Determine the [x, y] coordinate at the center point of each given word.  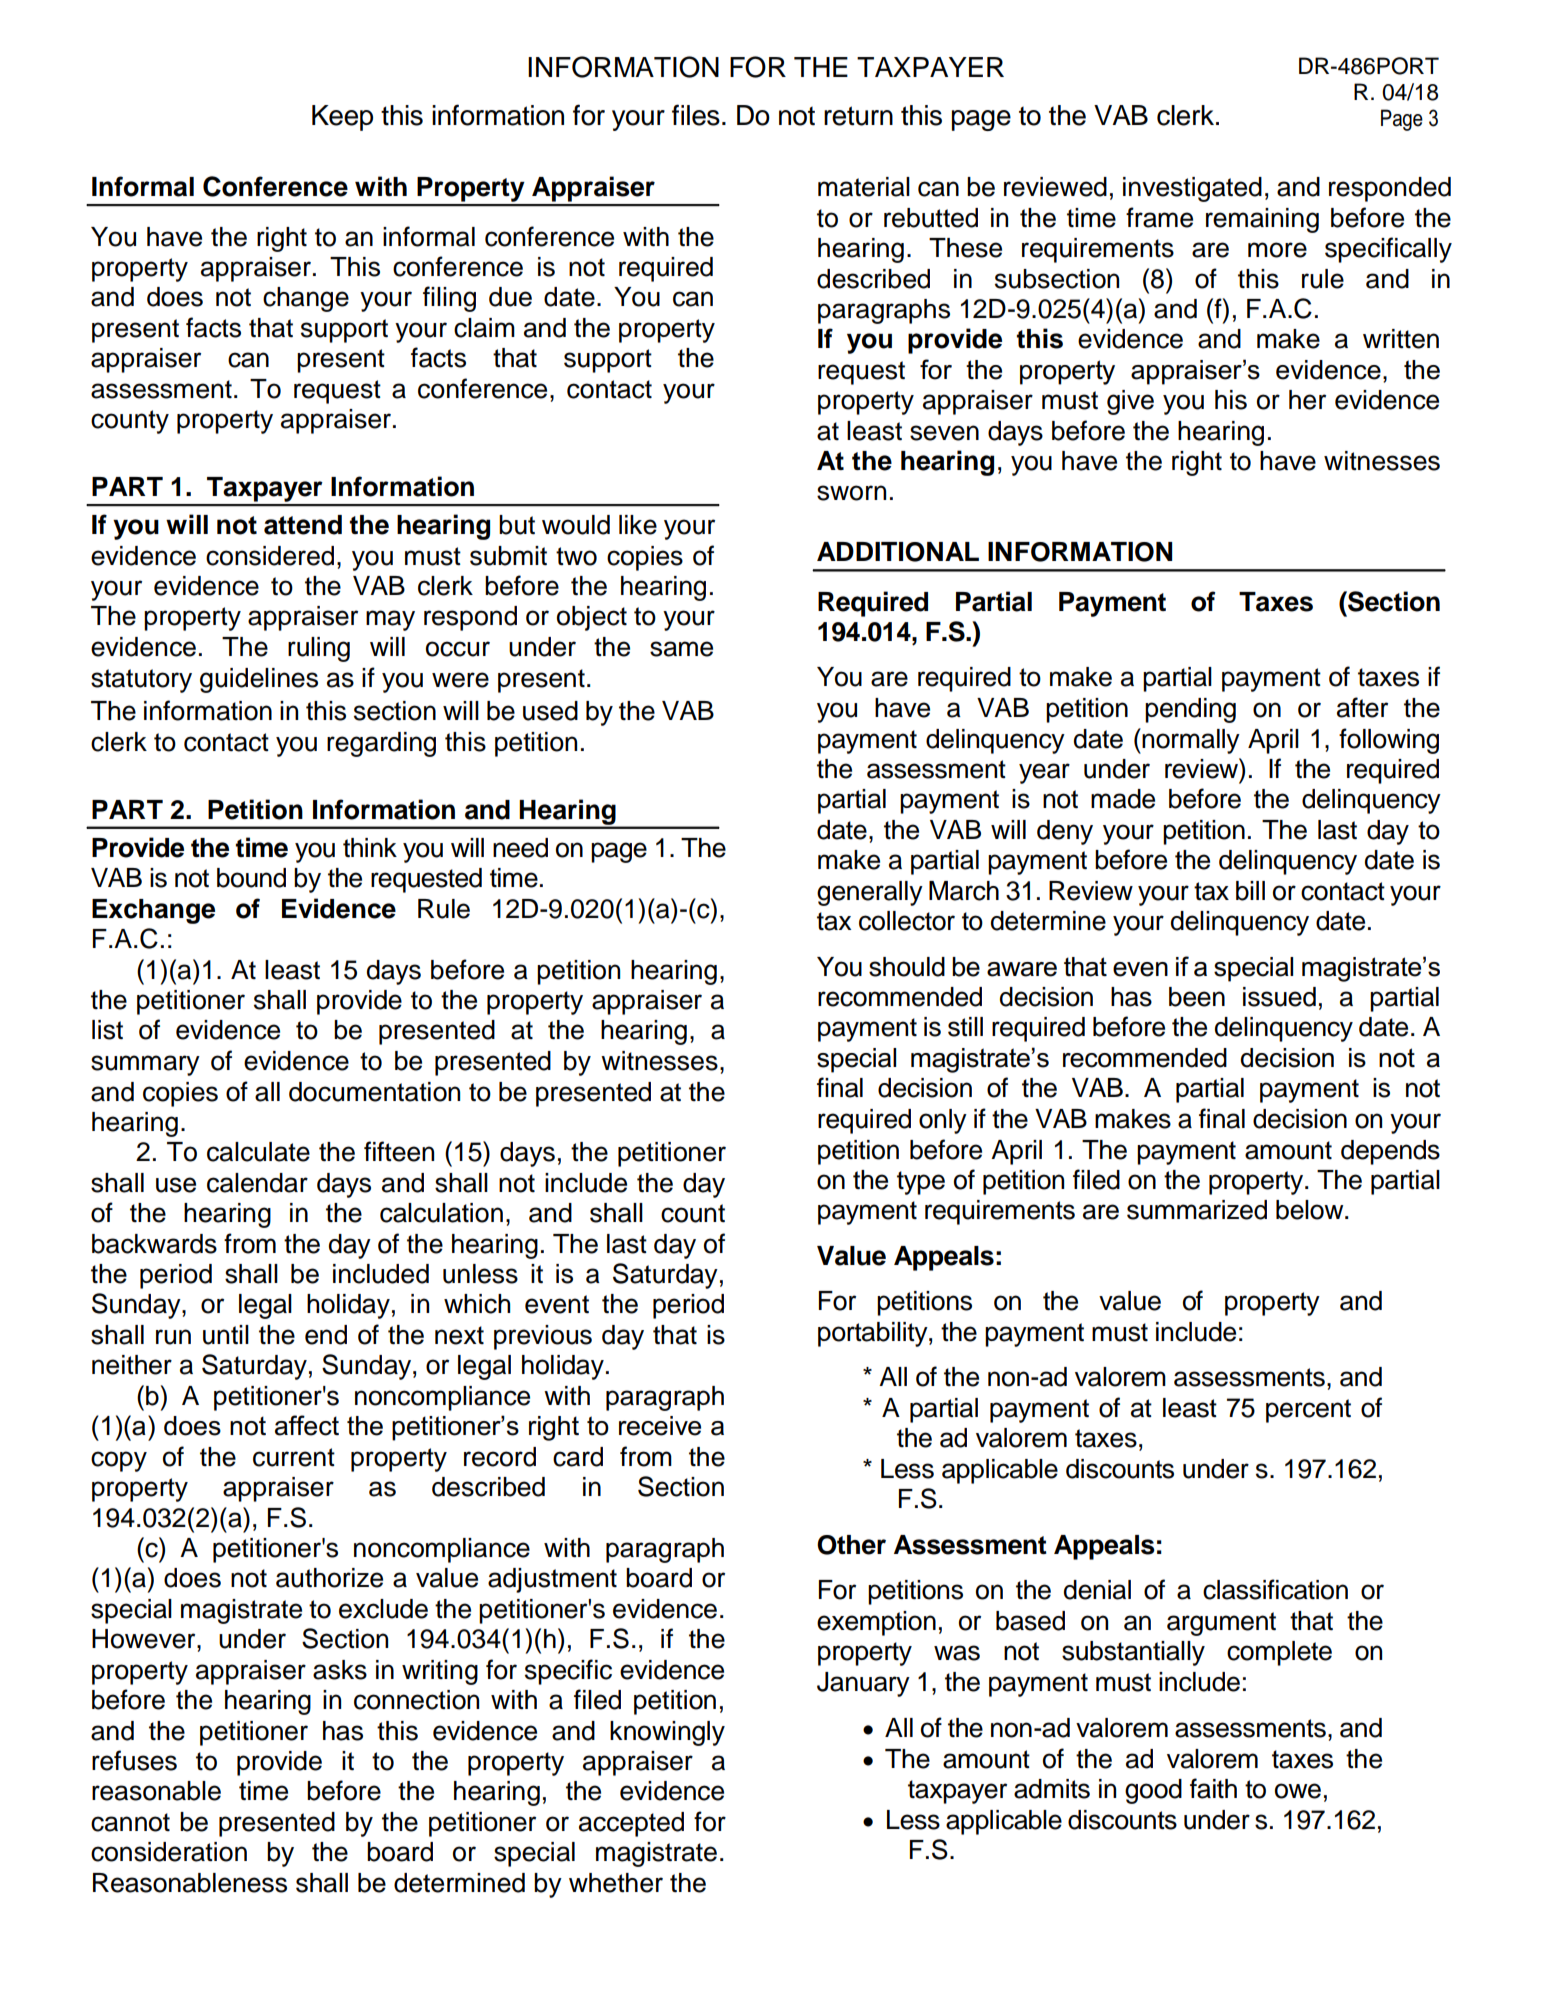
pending [1190, 710]
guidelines [259, 680]
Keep [342, 118]
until [226, 1335]
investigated [1192, 189]
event [557, 1304]
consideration [169, 1852]
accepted [631, 1824]
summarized [1197, 1210]
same [681, 649]
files [696, 115]
